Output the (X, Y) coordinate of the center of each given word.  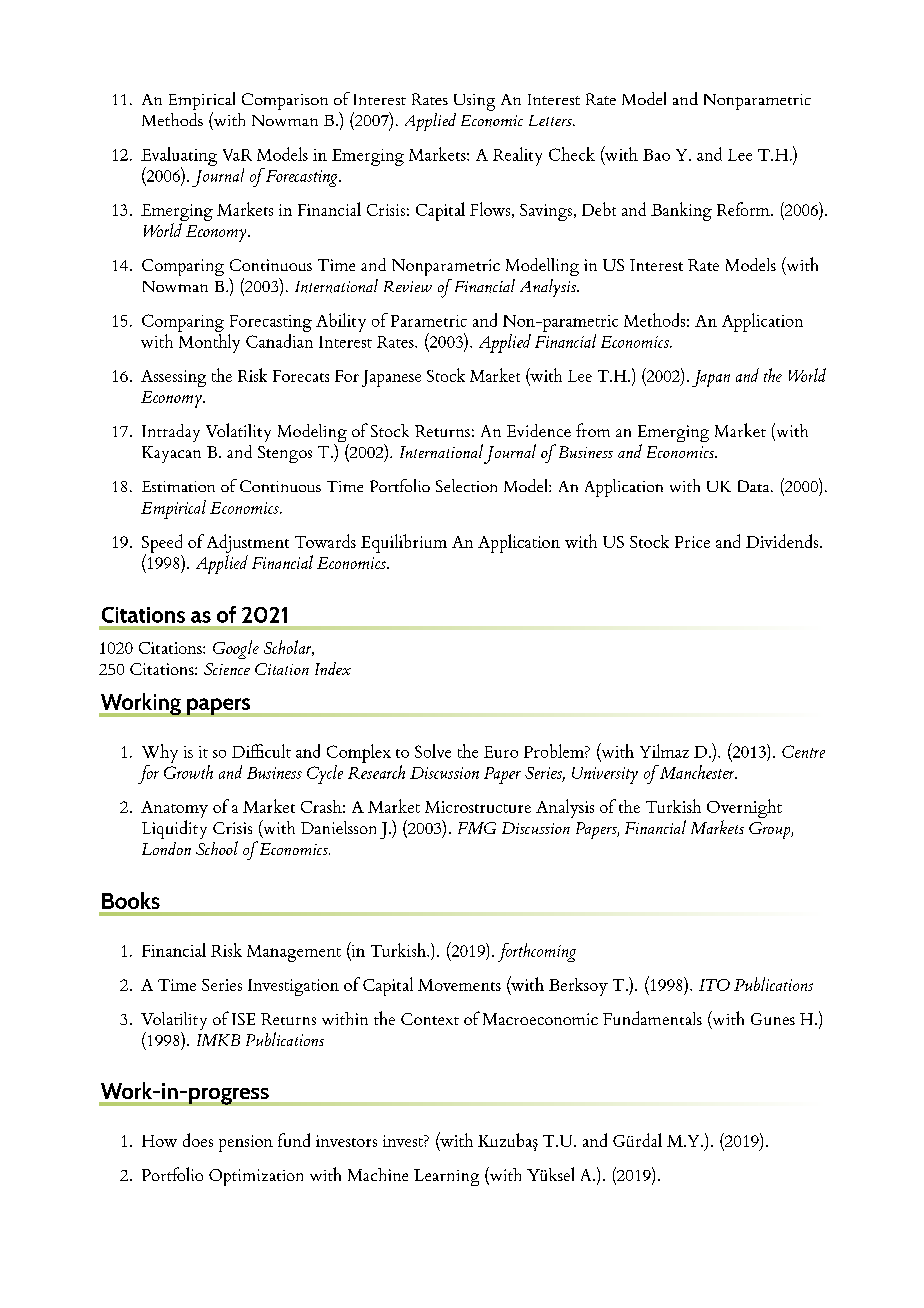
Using (474, 102)
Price (692, 542)
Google (236, 649)
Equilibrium (404, 543)
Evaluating (179, 157)
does (198, 1140)
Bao (656, 155)
